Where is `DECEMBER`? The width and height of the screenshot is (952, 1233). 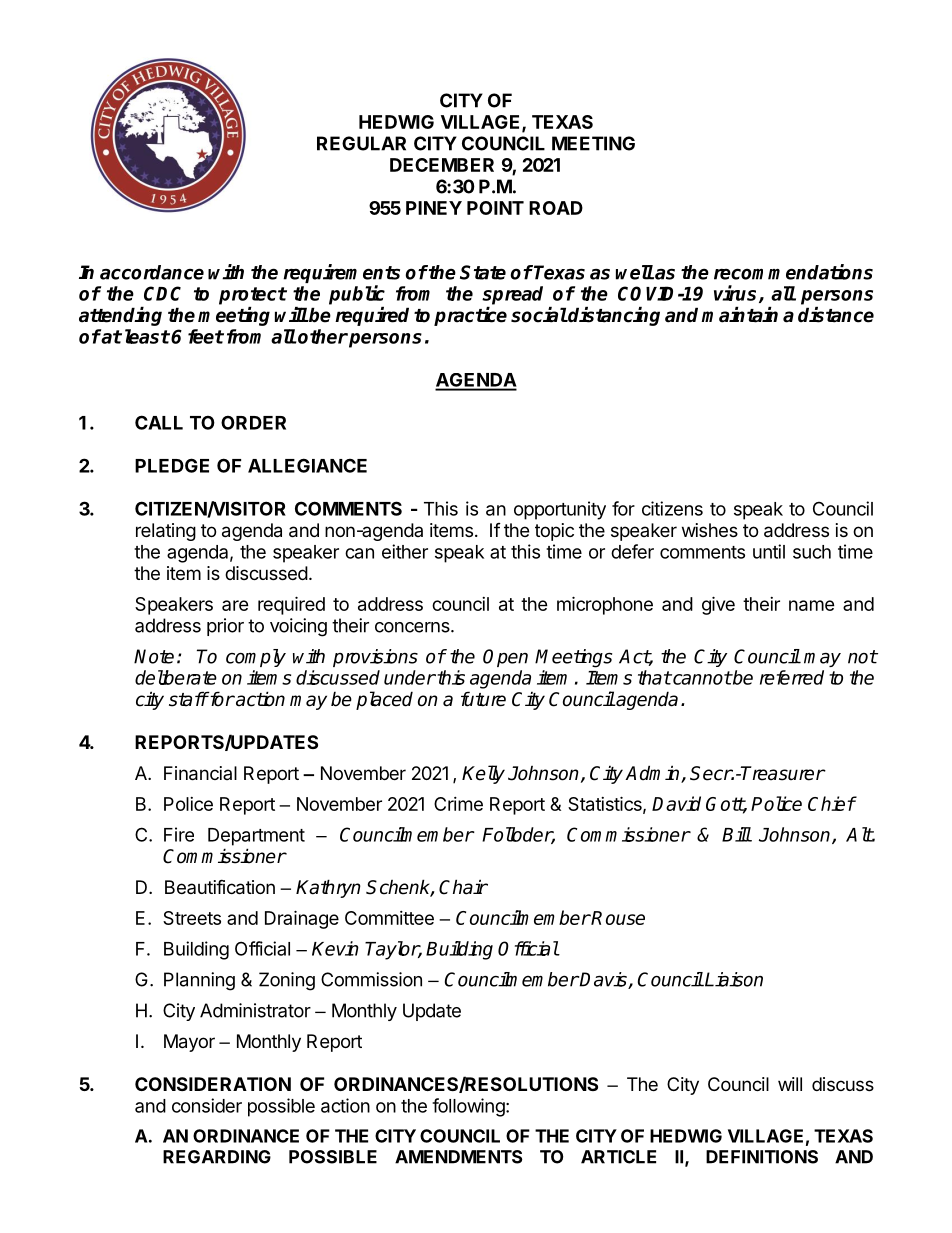
DECEMBER is located at coordinates (442, 165).
